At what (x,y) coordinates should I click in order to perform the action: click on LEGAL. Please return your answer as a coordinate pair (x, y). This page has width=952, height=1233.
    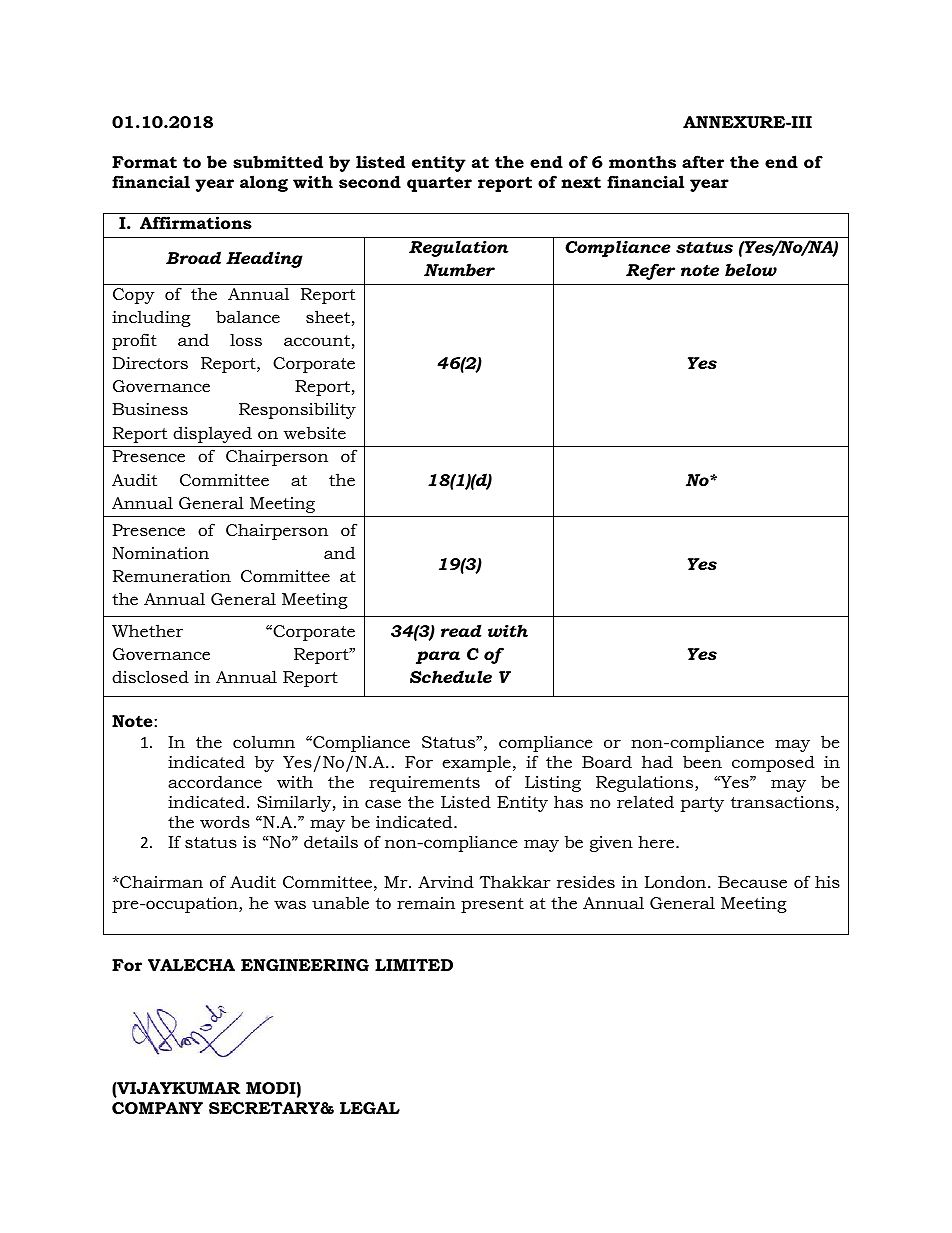
    Looking at the image, I should click on (370, 1108).
